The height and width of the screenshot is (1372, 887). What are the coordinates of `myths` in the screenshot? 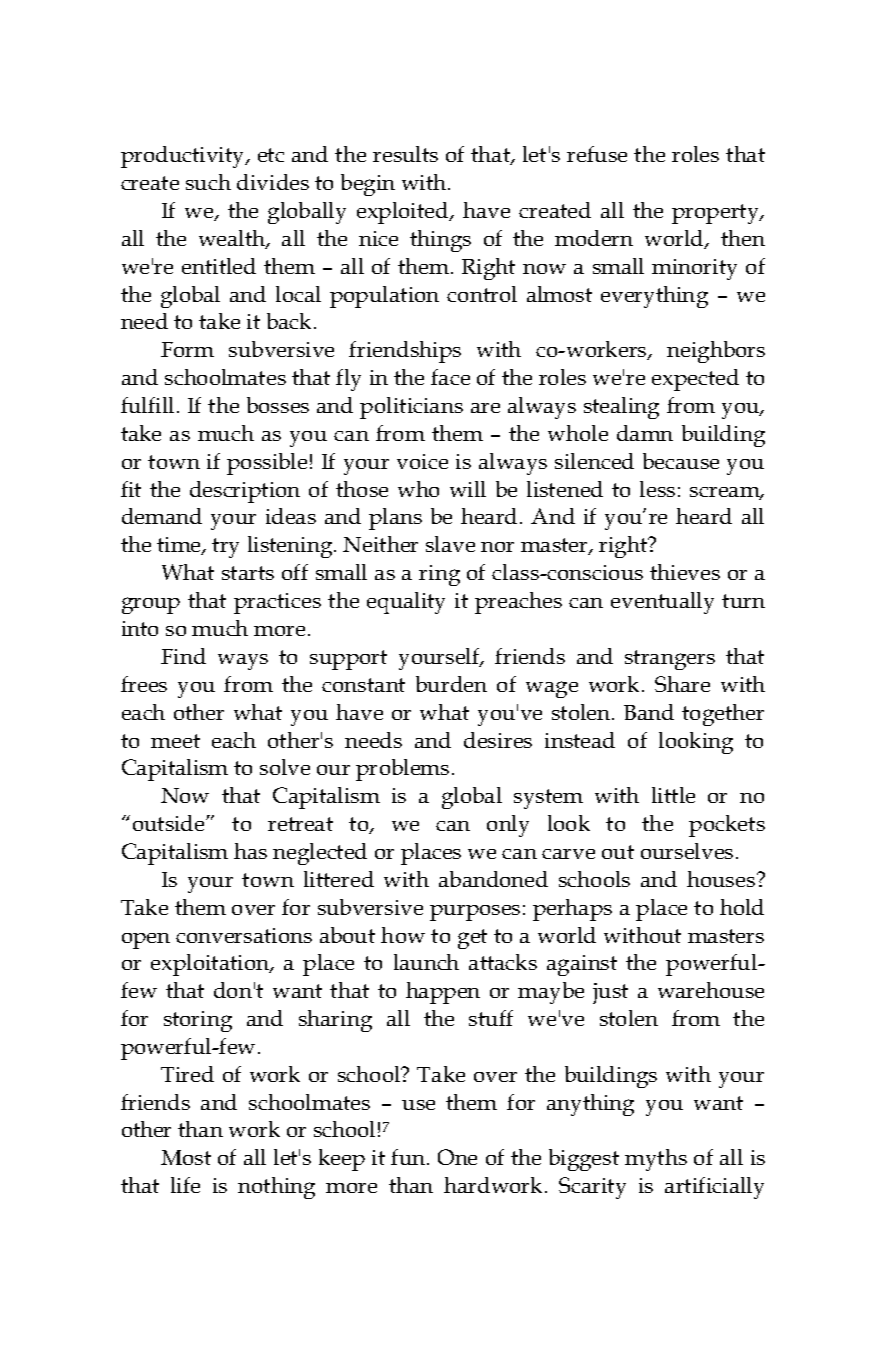 It's located at (656, 1160).
